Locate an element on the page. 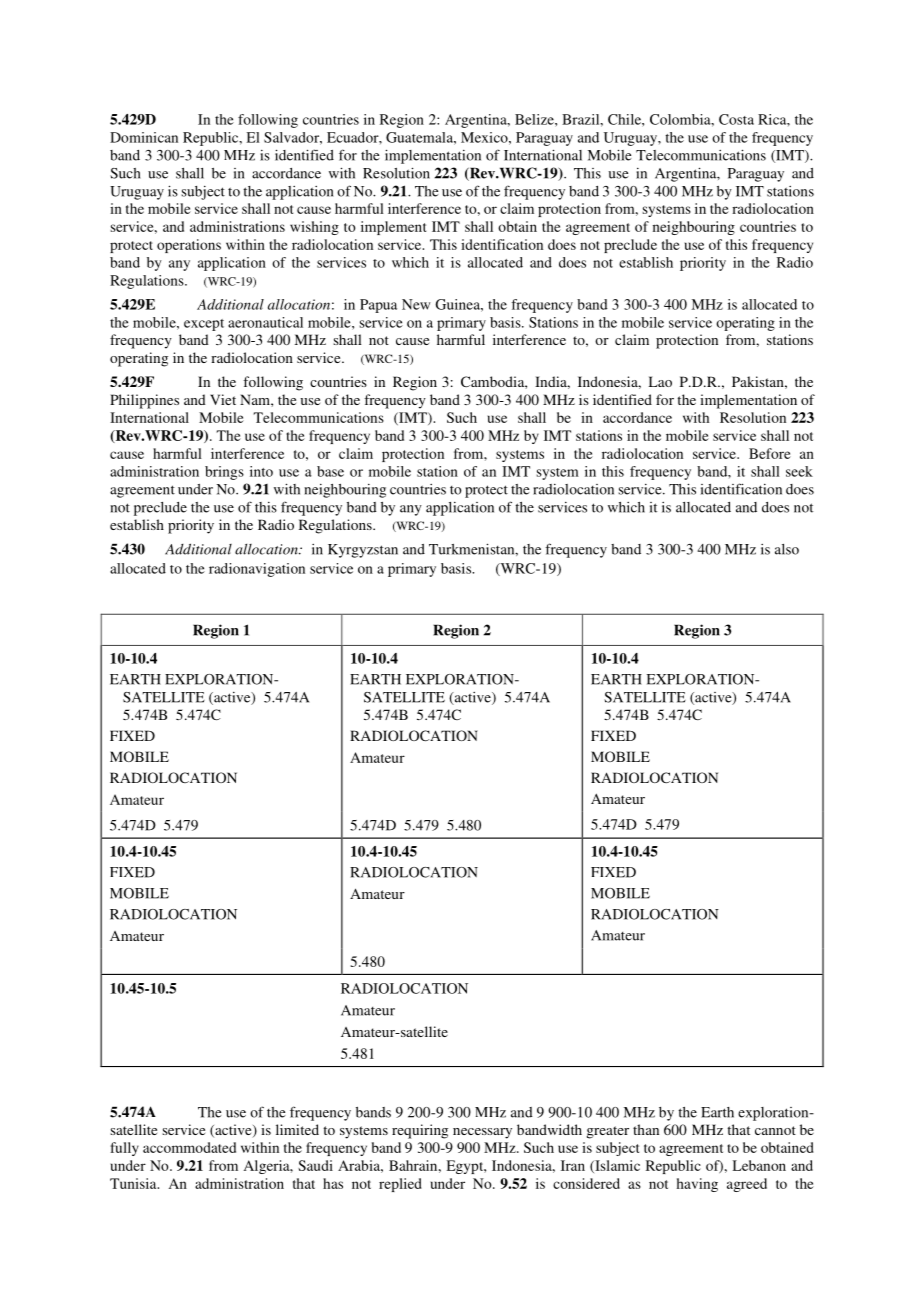 Image resolution: width=924 pixels, height=1308 pixels. base is located at coordinates (330, 471).
